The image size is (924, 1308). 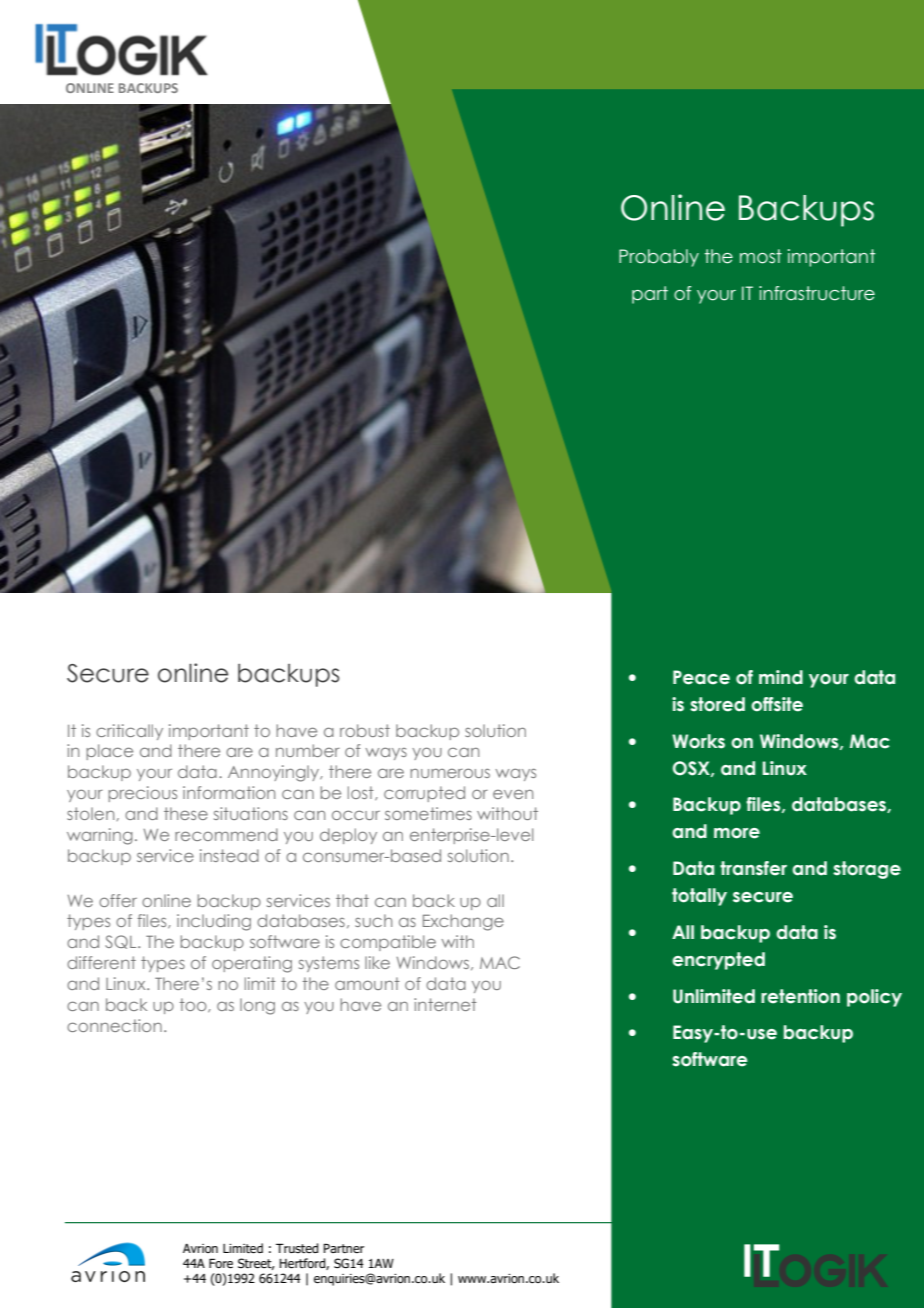 I want to click on Peace, so click(x=701, y=677).
